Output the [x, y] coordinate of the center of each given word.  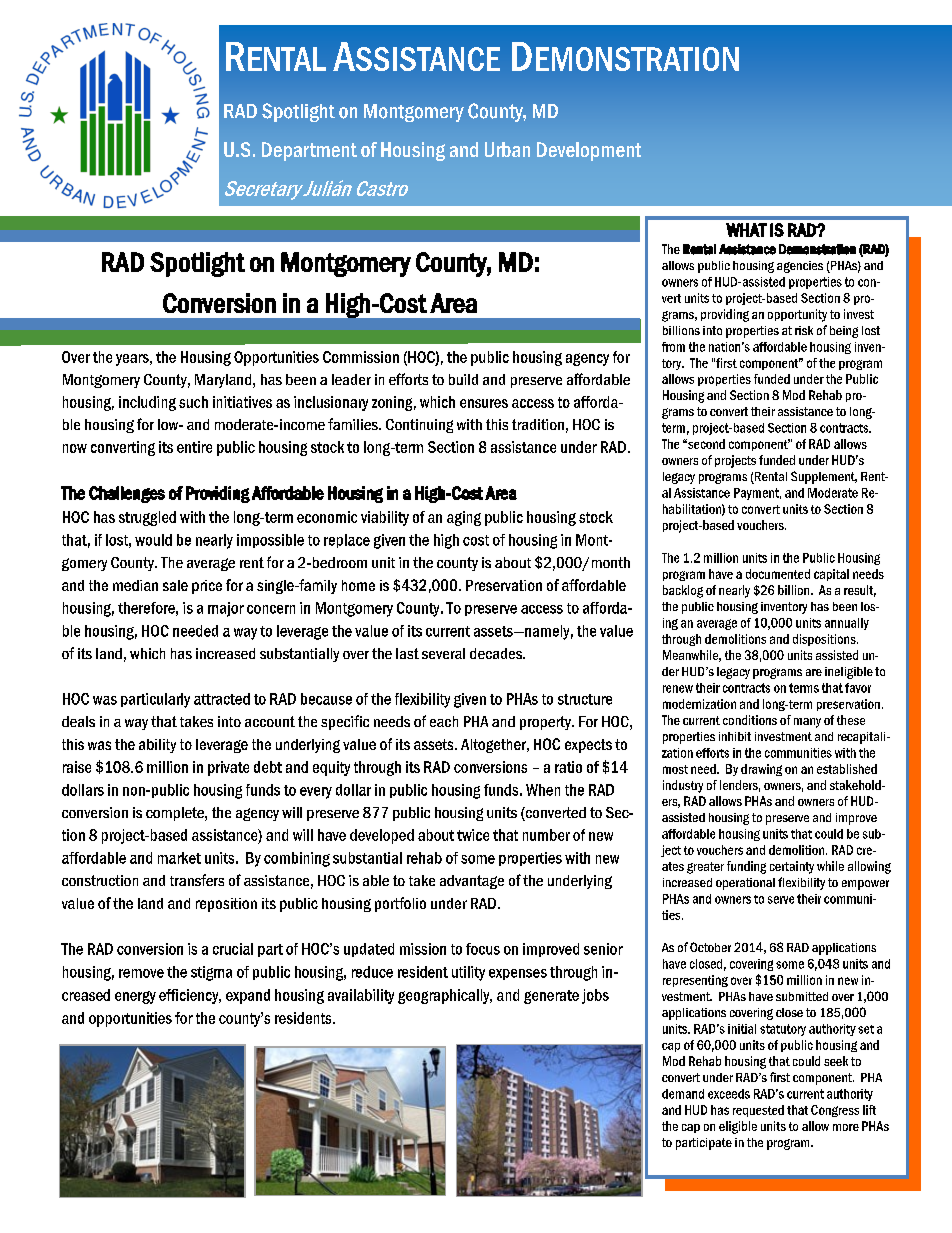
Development [589, 151]
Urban [507, 149]
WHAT [746, 230]
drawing [761, 770]
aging [464, 518]
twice [473, 835]
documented [778, 574]
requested [758, 1111]
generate [551, 997]
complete [176, 814]
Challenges [127, 494]
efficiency [190, 996]
